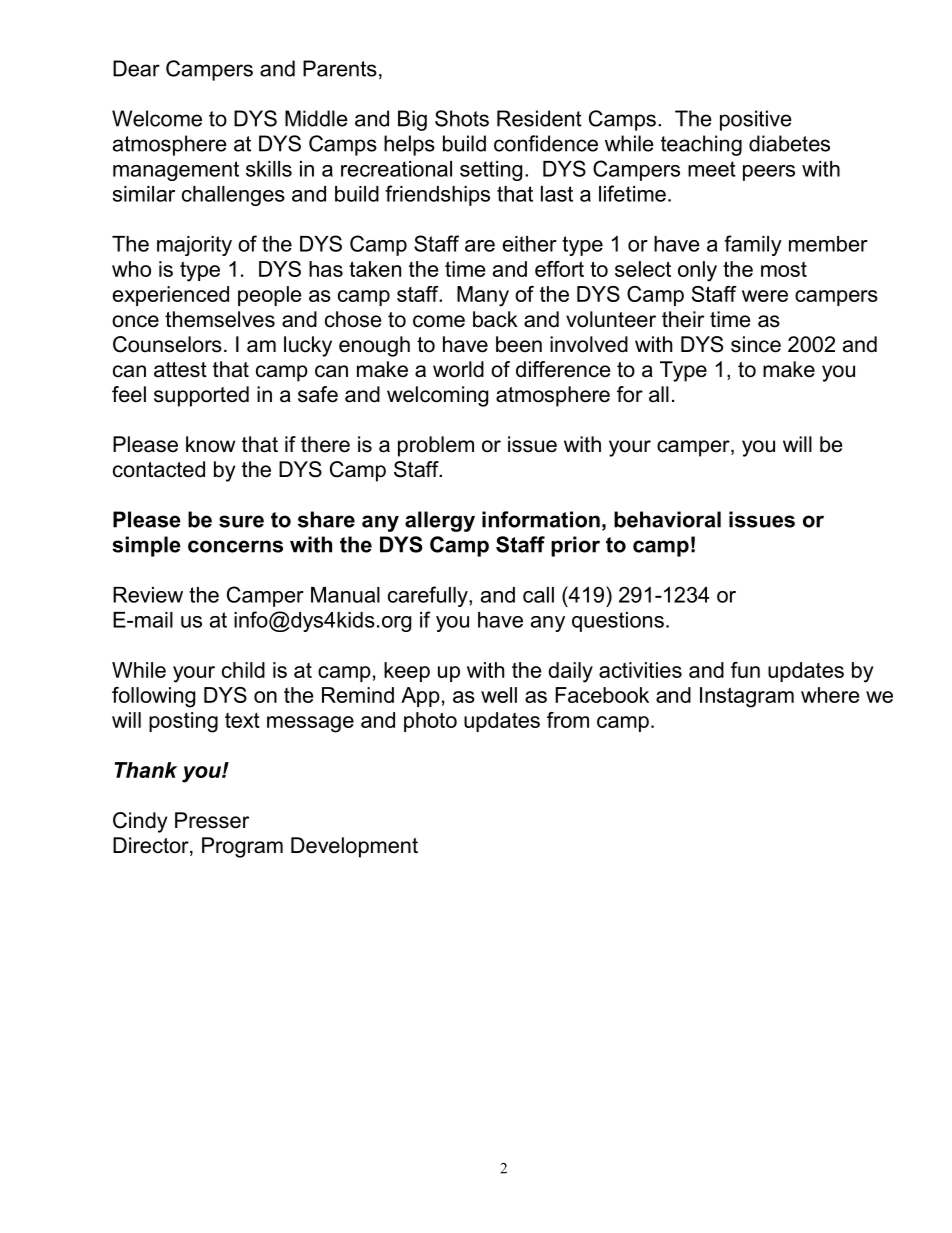  I want to click on Dear, so click(136, 68).
